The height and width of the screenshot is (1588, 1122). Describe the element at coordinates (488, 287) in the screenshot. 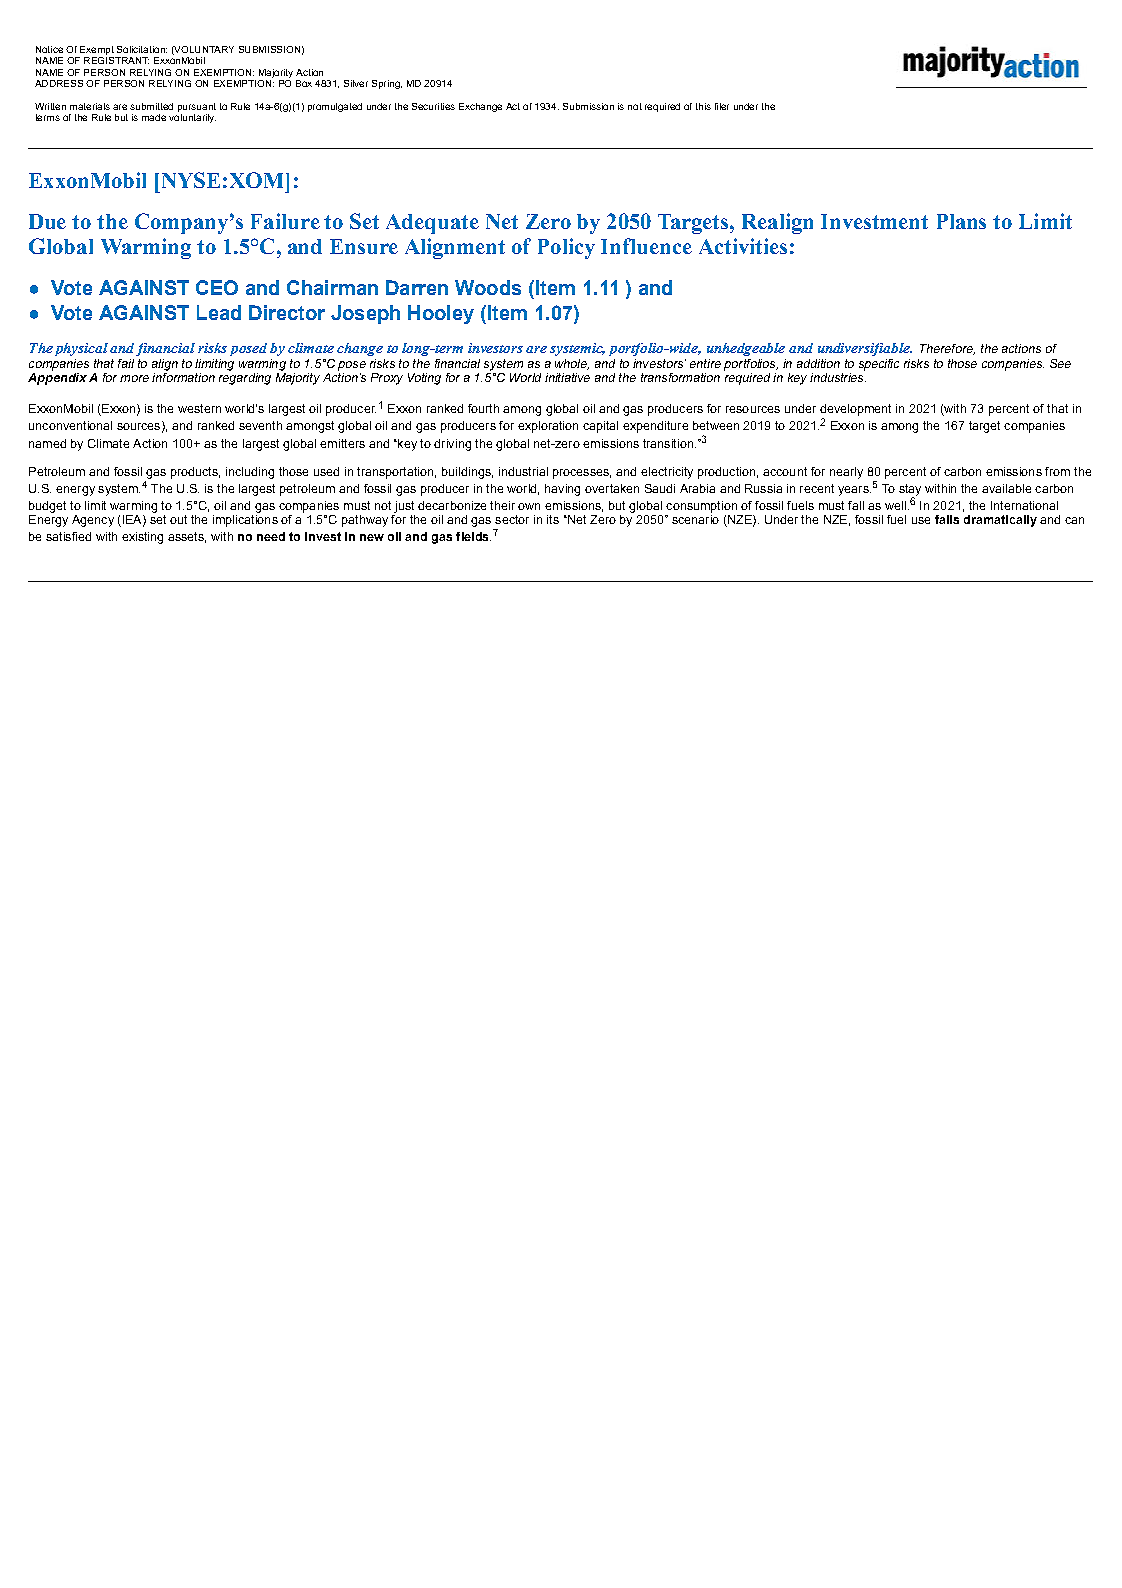

I see `Woods` at that location.
